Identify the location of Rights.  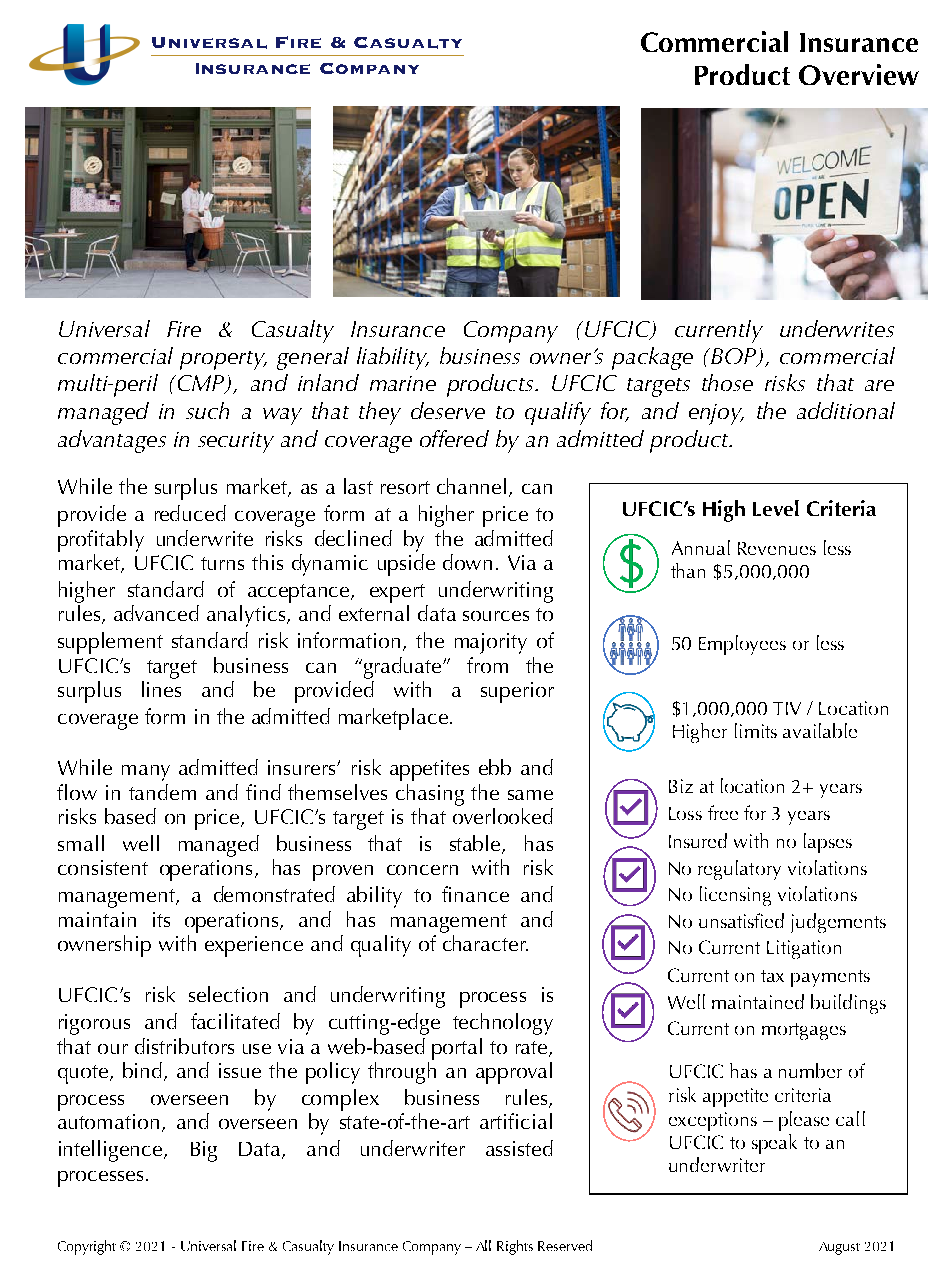
(515, 1247).
